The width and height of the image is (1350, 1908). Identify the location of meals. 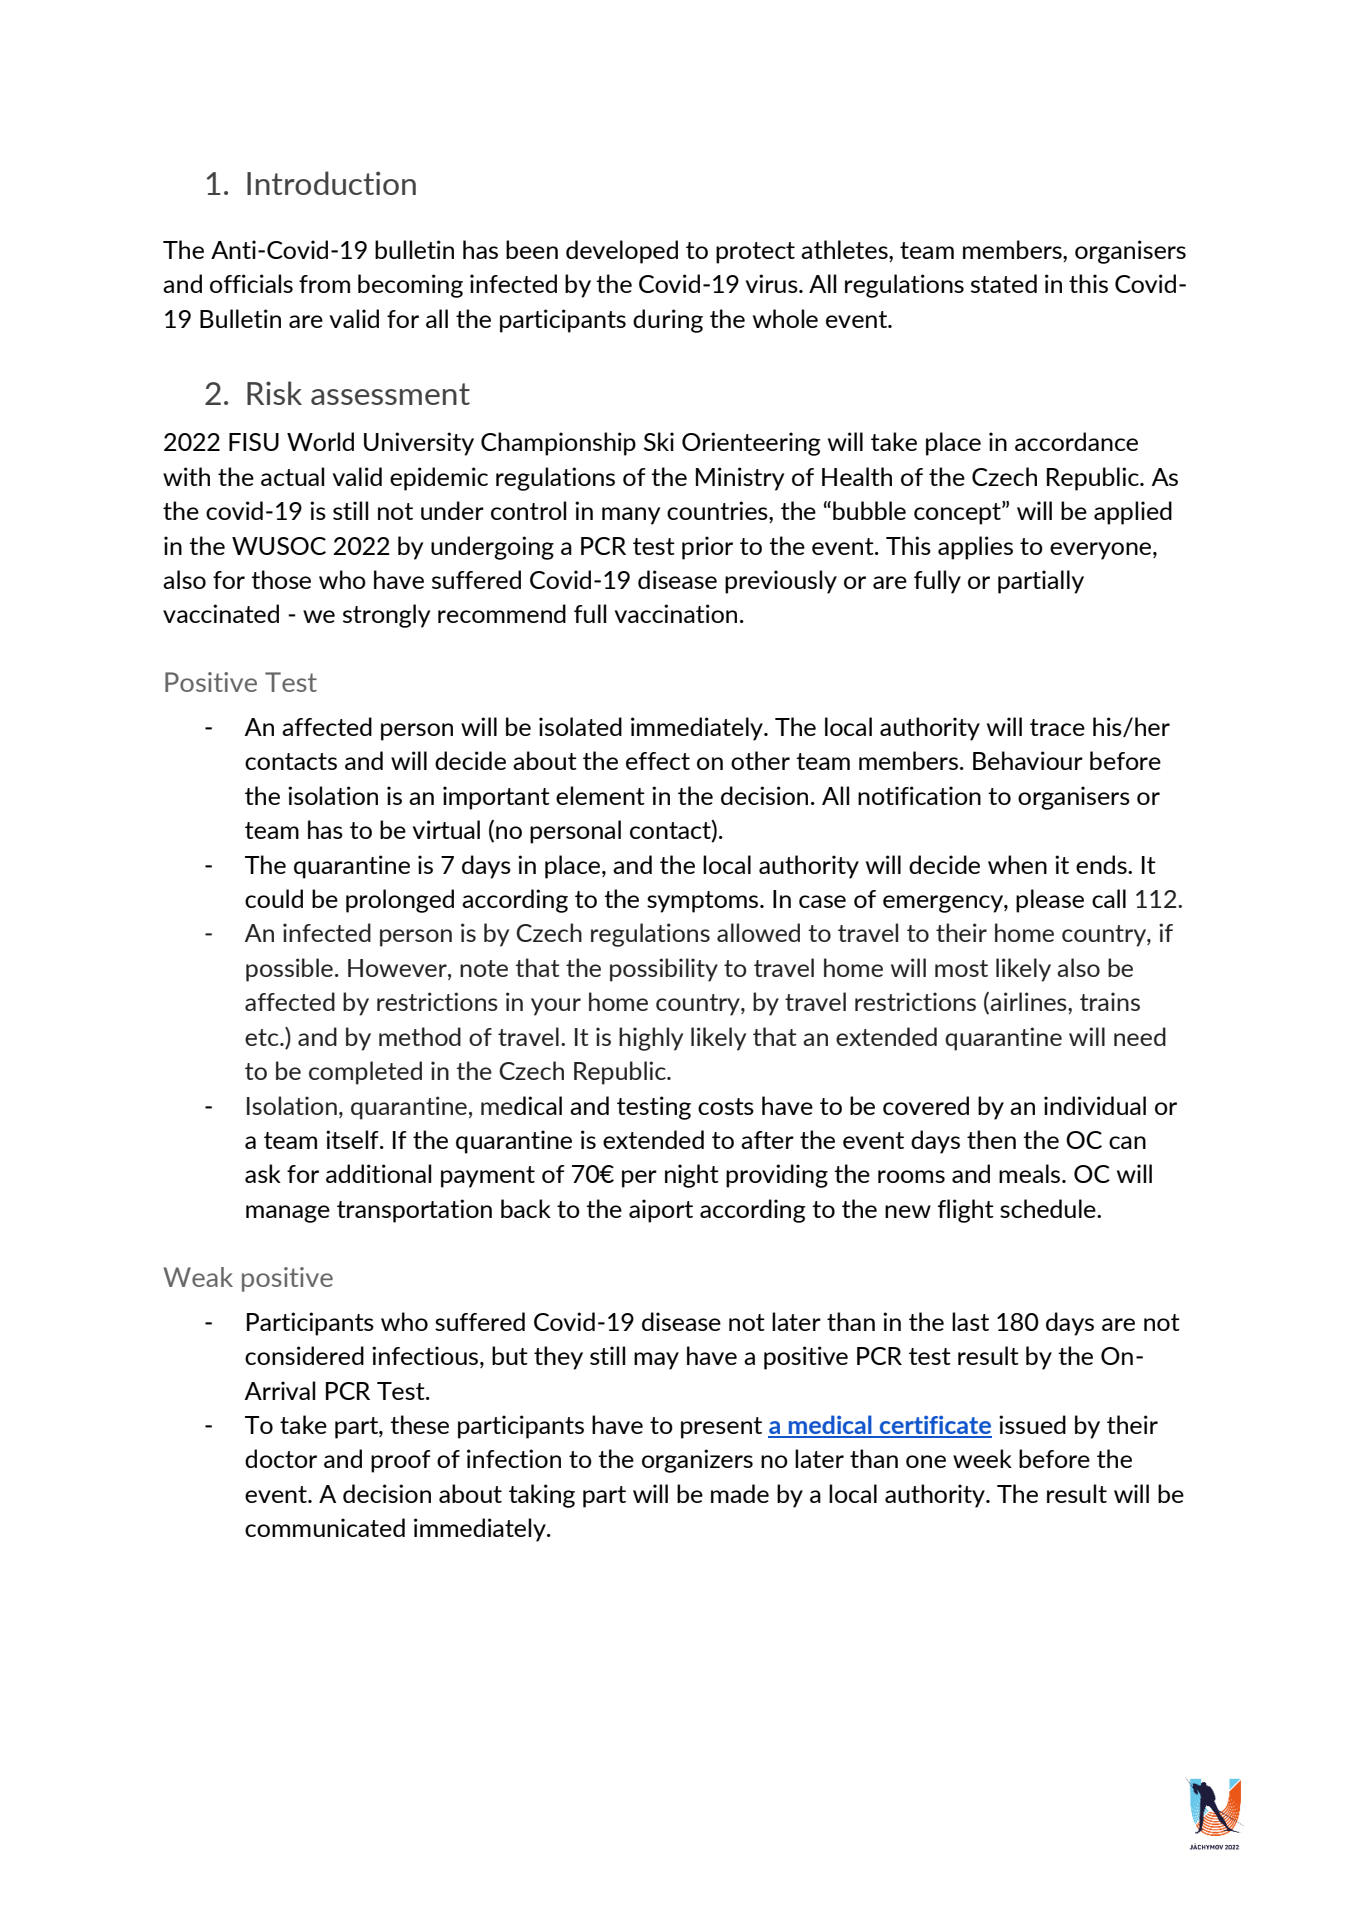
(1031, 1173).
